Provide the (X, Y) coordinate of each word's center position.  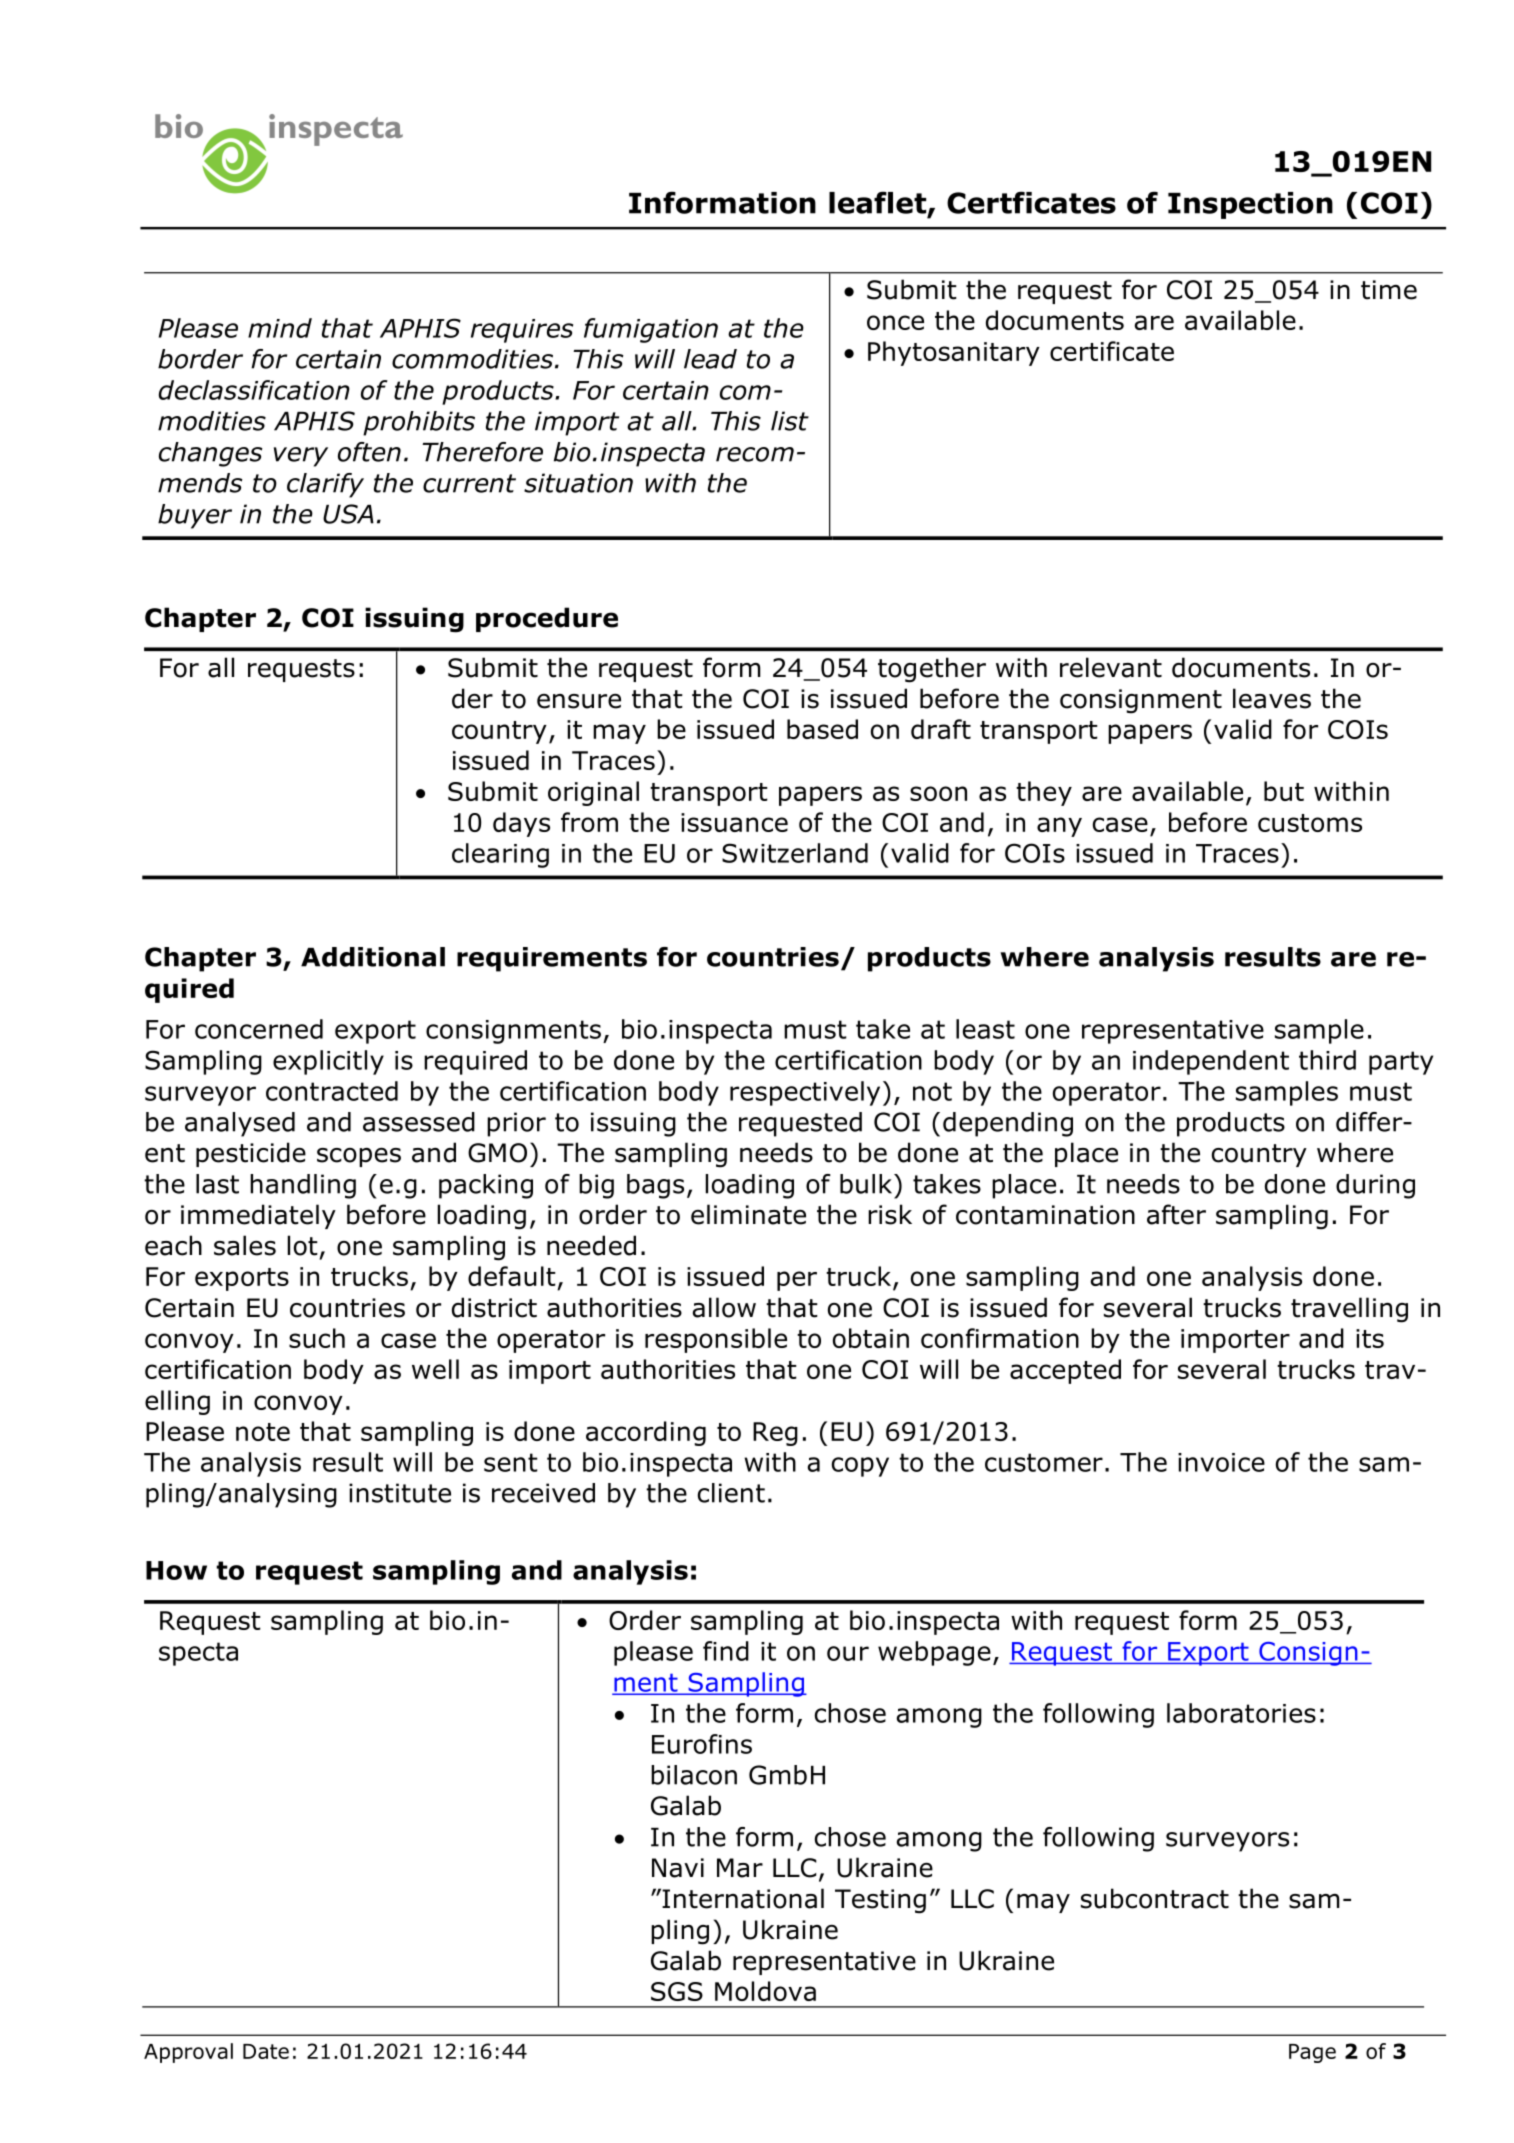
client (731, 1493)
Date (266, 2051)
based (822, 729)
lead (710, 359)
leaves (1272, 698)
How (176, 1570)
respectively (805, 1093)
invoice (1221, 1462)
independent (1211, 1062)
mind (280, 328)
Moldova (765, 1991)
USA (348, 514)
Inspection (1250, 205)
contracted (332, 1091)
